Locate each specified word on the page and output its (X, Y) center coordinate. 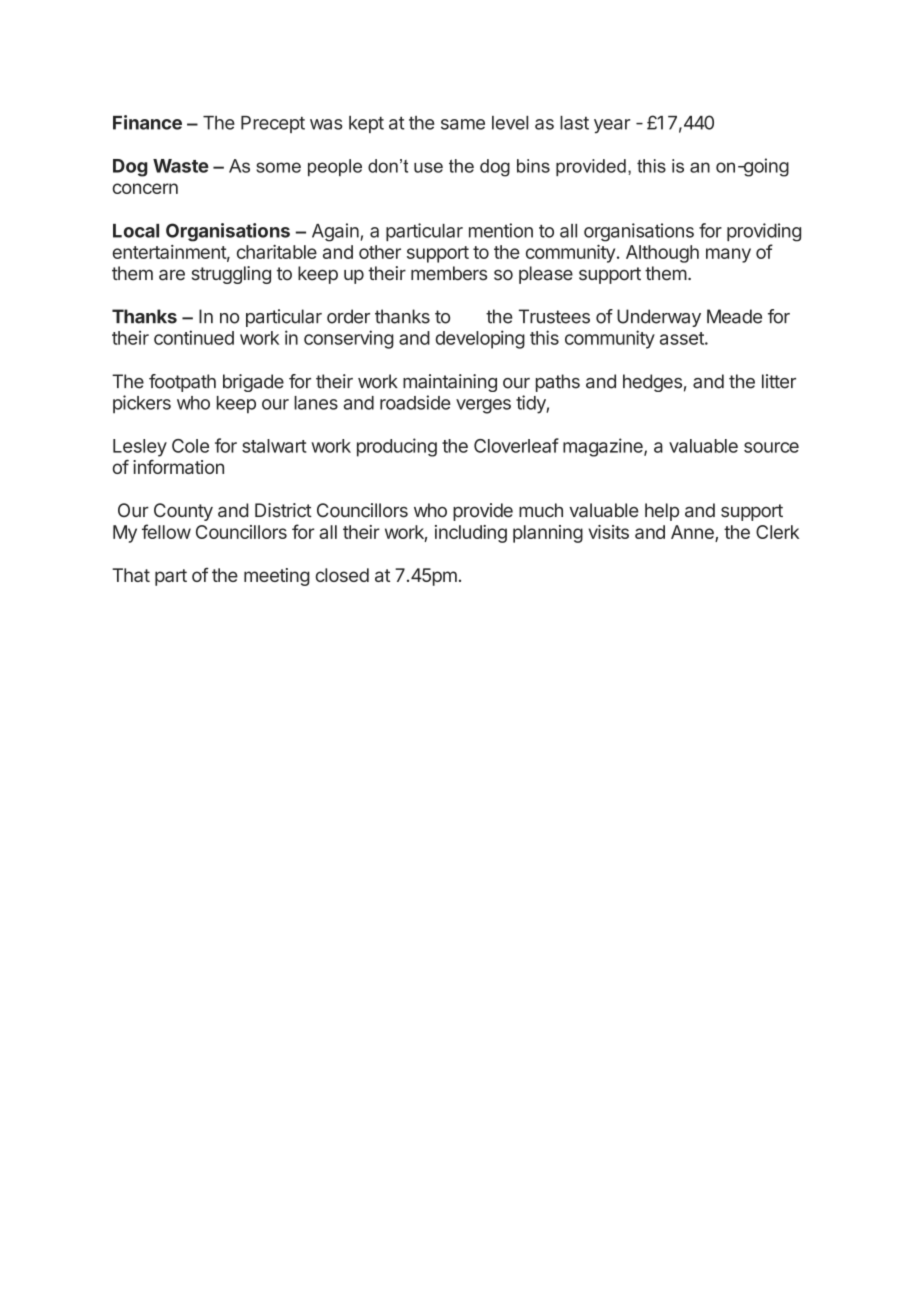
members (449, 273)
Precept (273, 124)
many (728, 255)
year (612, 126)
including (471, 534)
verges (483, 406)
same (463, 124)
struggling (231, 275)
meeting (277, 577)
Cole (190, 446)
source (771, 447)
